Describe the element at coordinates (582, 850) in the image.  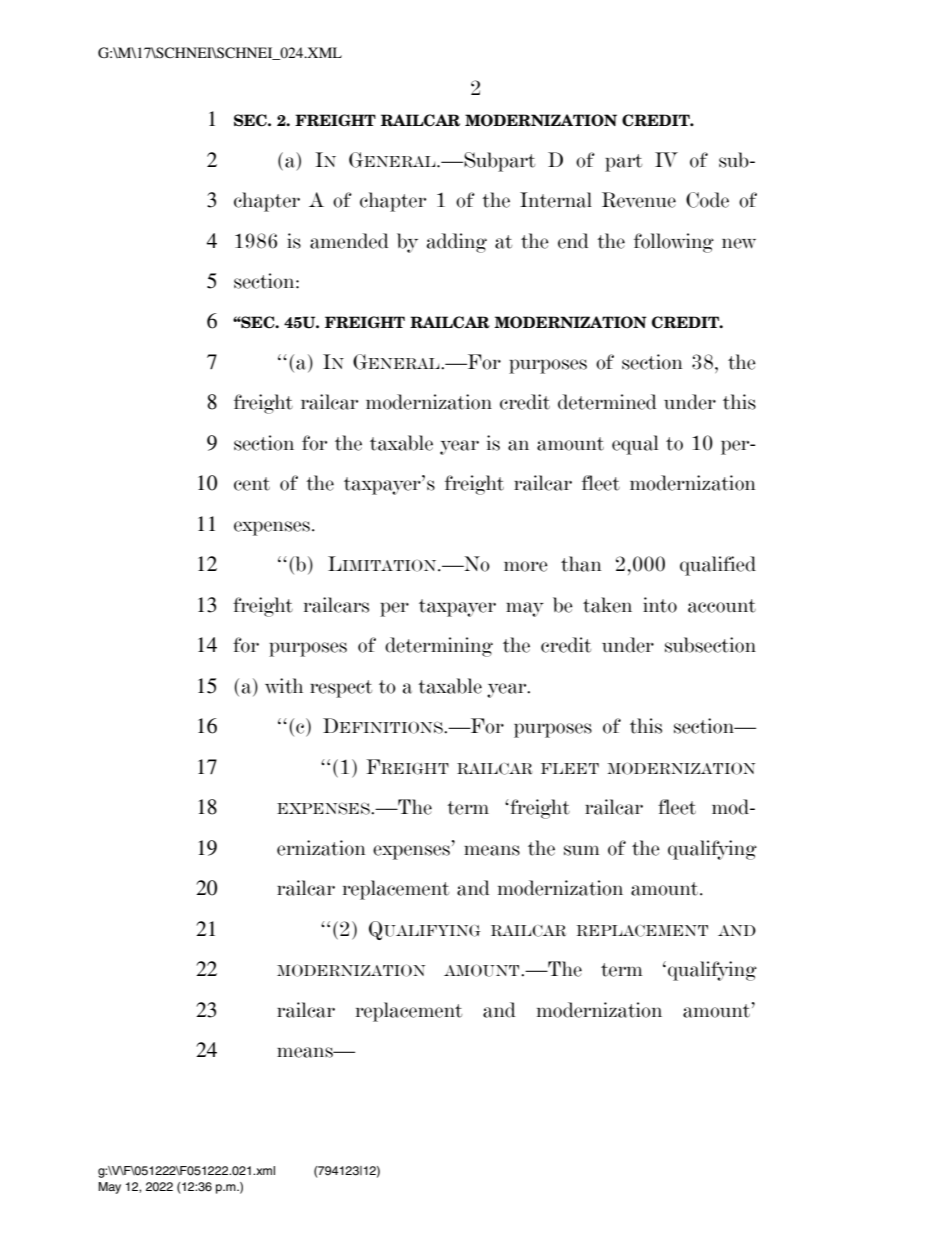
I see `sum` at that location.
